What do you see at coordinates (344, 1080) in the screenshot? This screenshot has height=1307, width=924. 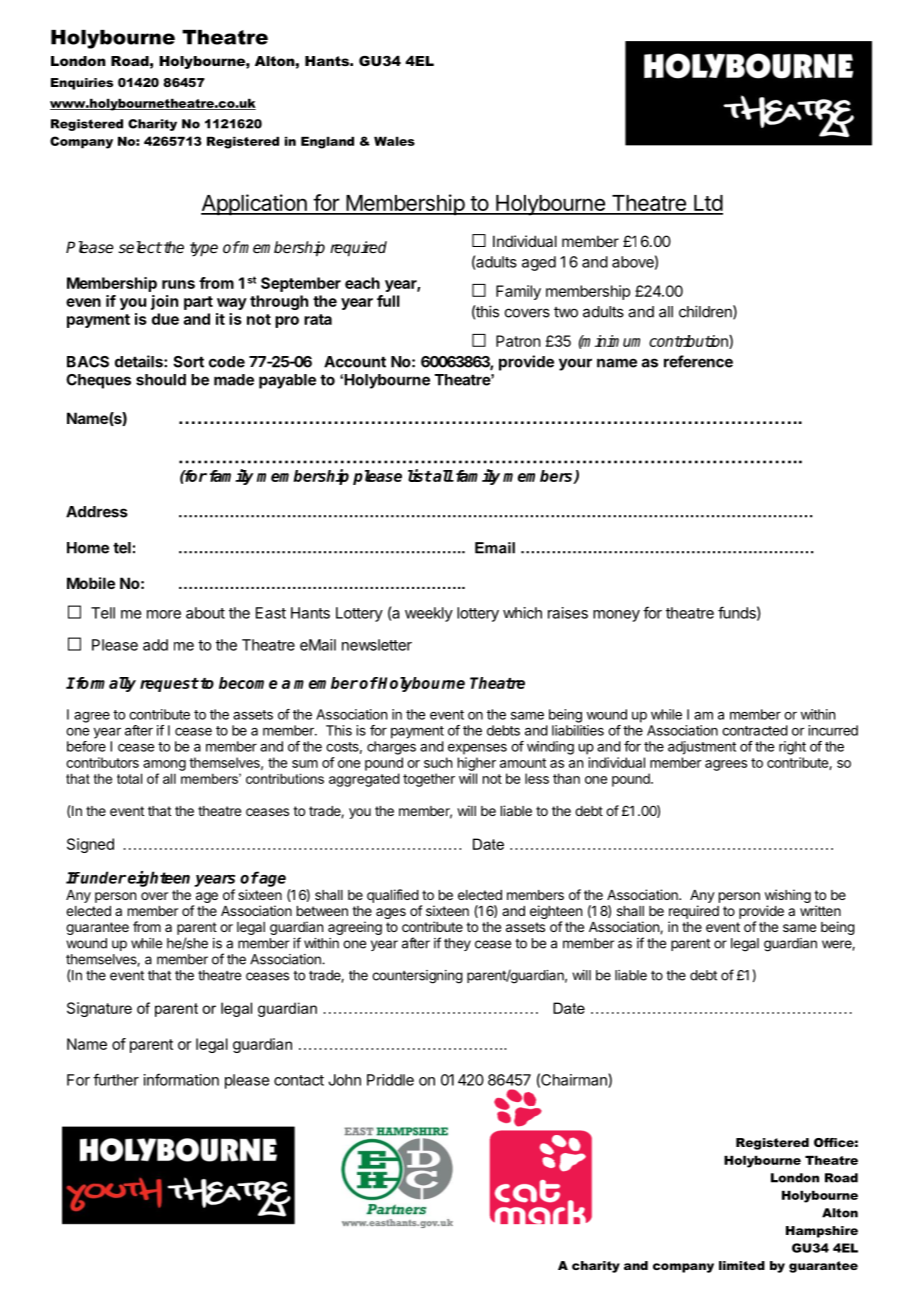 I see `John` at bounding box center [344, 1080].
